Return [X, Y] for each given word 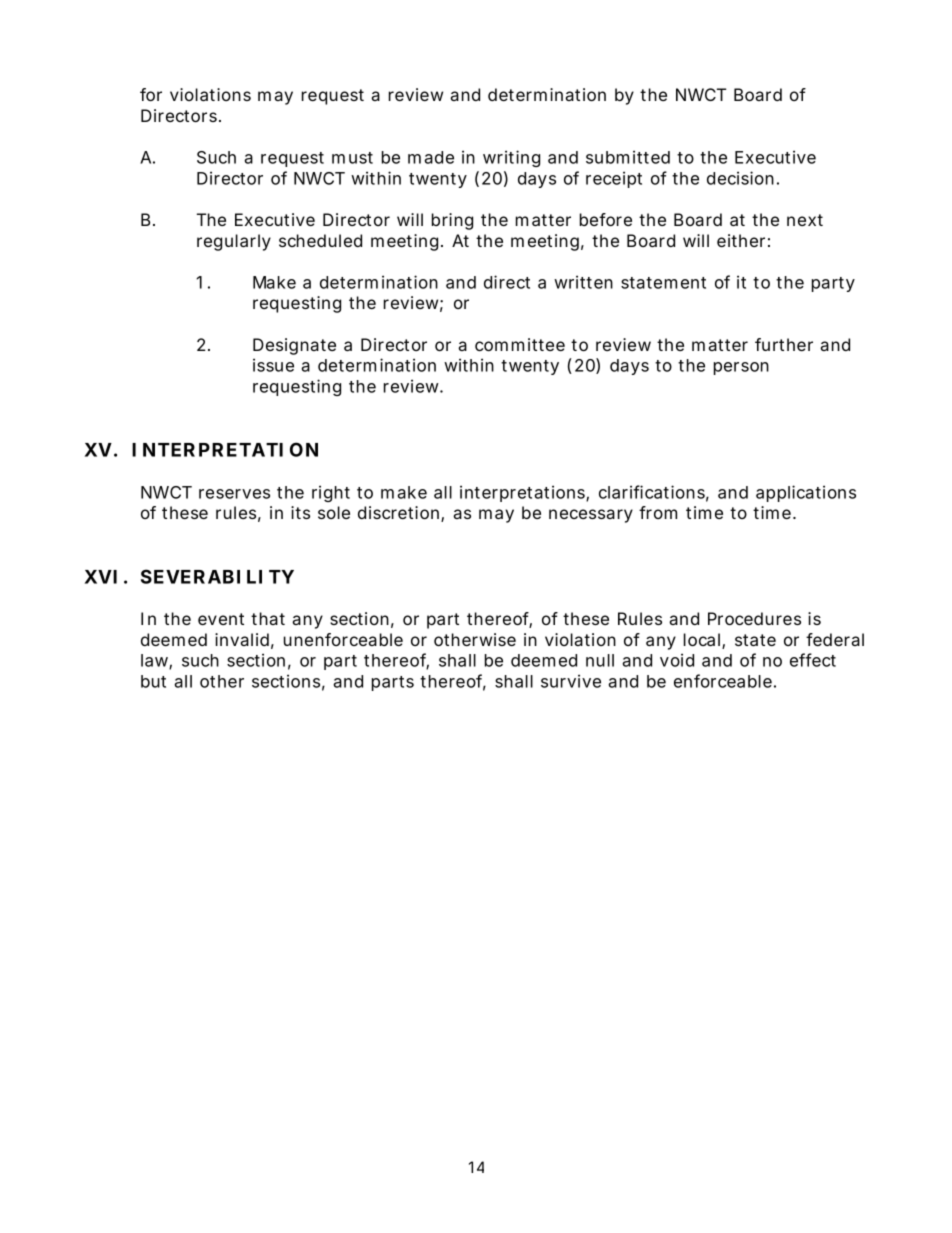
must [352, 158]
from [658, 512]
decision [740, 178]
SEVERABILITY [217, 576]
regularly [234, 242]
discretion [398, 512]
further [784, 344]
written [583, 282]
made [431, 157]
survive [571, 681]
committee [520, 344]
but [153, 681]
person [741, 368]
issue [273, 365]
